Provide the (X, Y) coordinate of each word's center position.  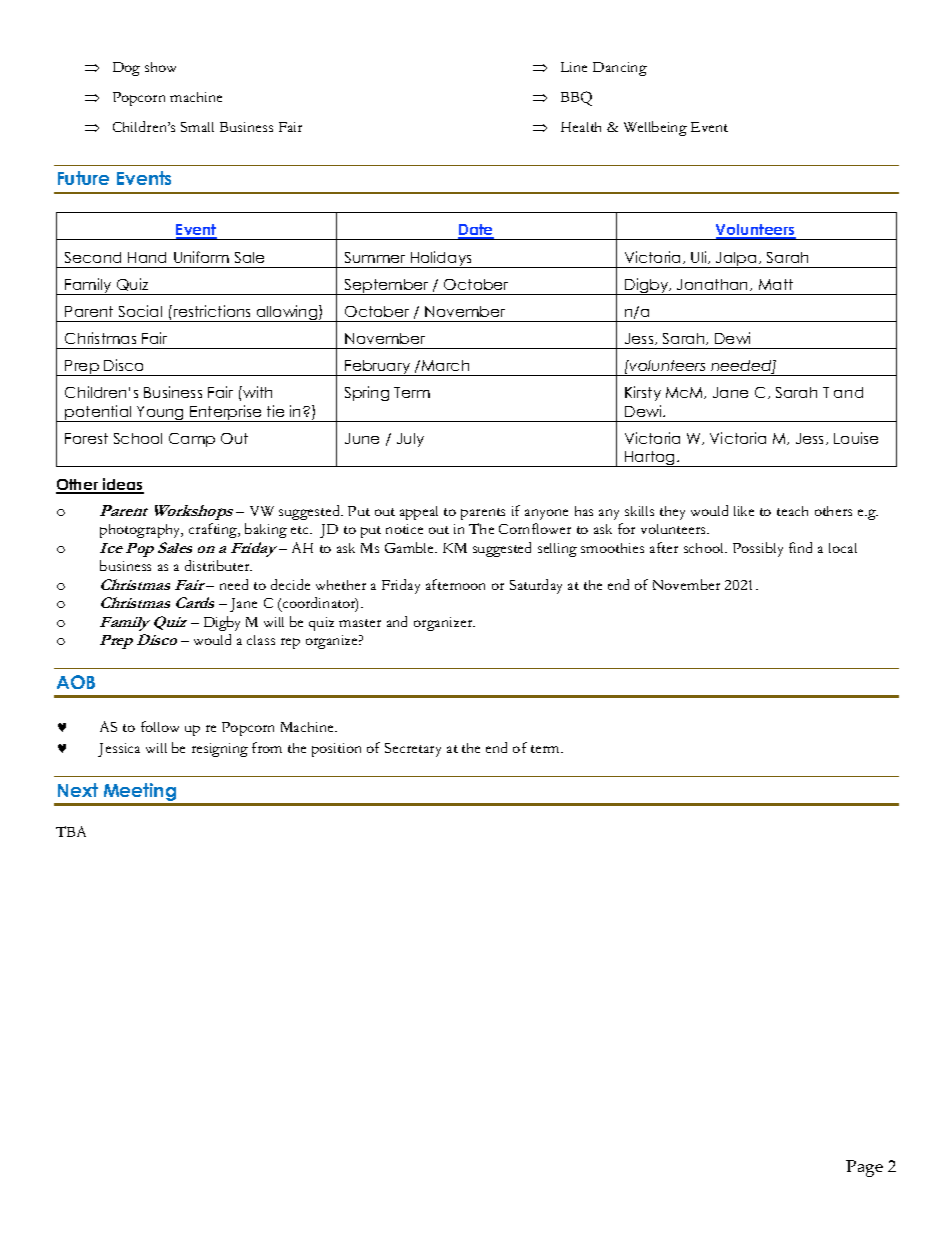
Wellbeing (655, 128)
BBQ (576, 98)
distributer (218, 565)
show (160, 67)
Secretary (413, 750)
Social (140, 311)
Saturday (536, 586)
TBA (71, 831)
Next (78, 790)
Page (864, 1168)
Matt (776, 284)
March (445, 365)
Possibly (758, 549)
